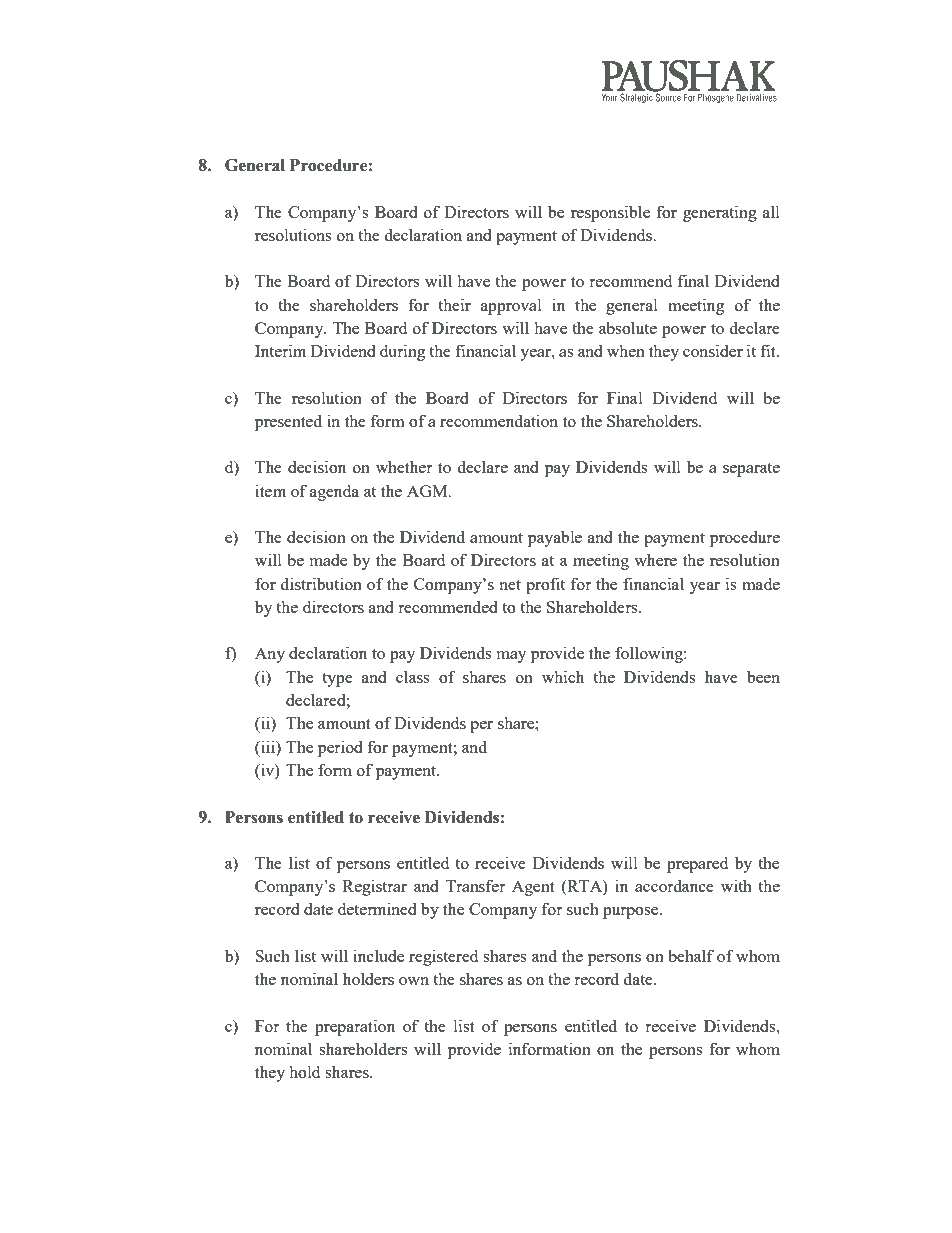 The height and width of the page is (1233, 952). What do you see at coordinates (340, 748) in the page?
I see `period` at bounding box center [340, 748].
